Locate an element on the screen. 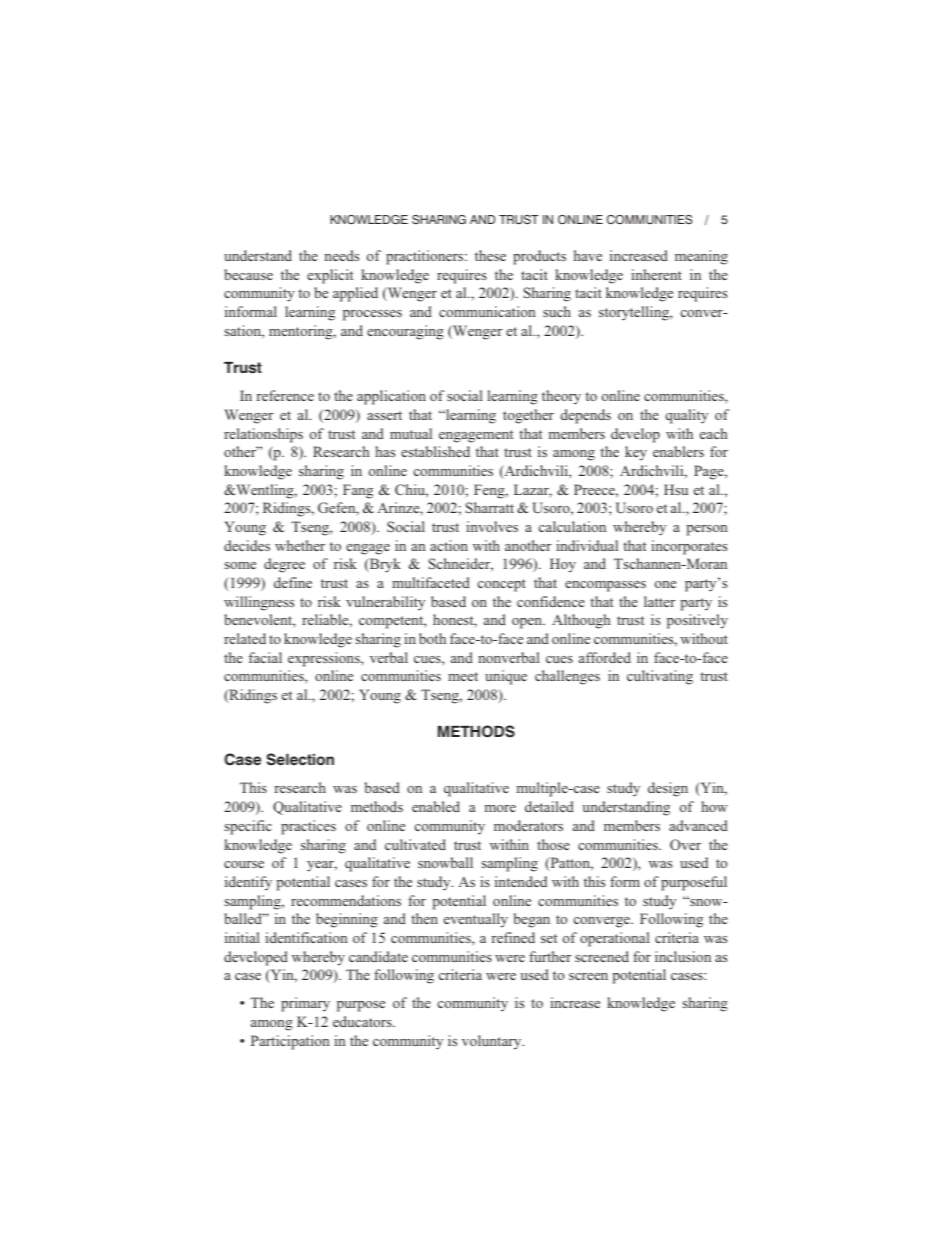  inclusion is located at coordinates (683, 956).
